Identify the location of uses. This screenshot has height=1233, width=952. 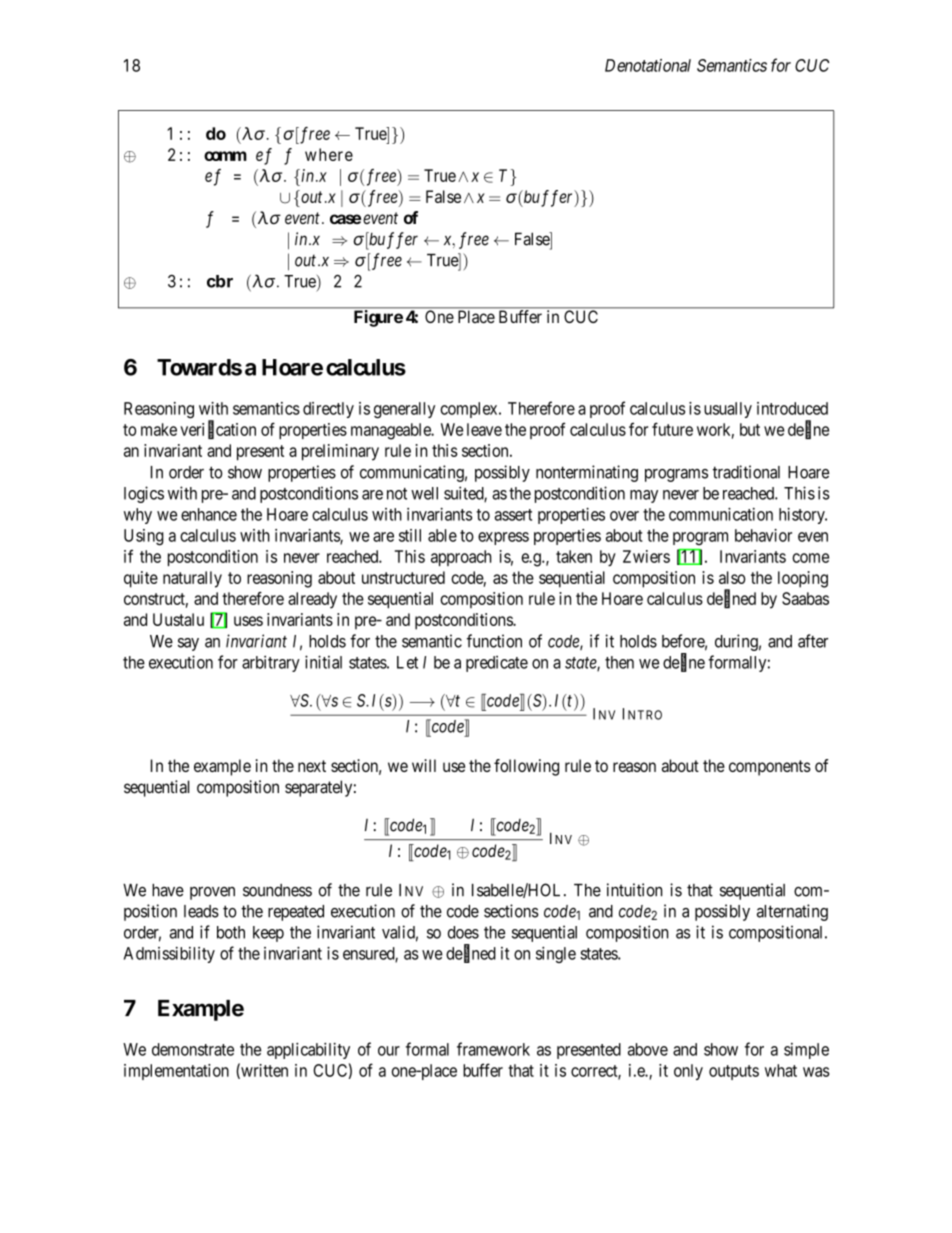
(248, 621).
